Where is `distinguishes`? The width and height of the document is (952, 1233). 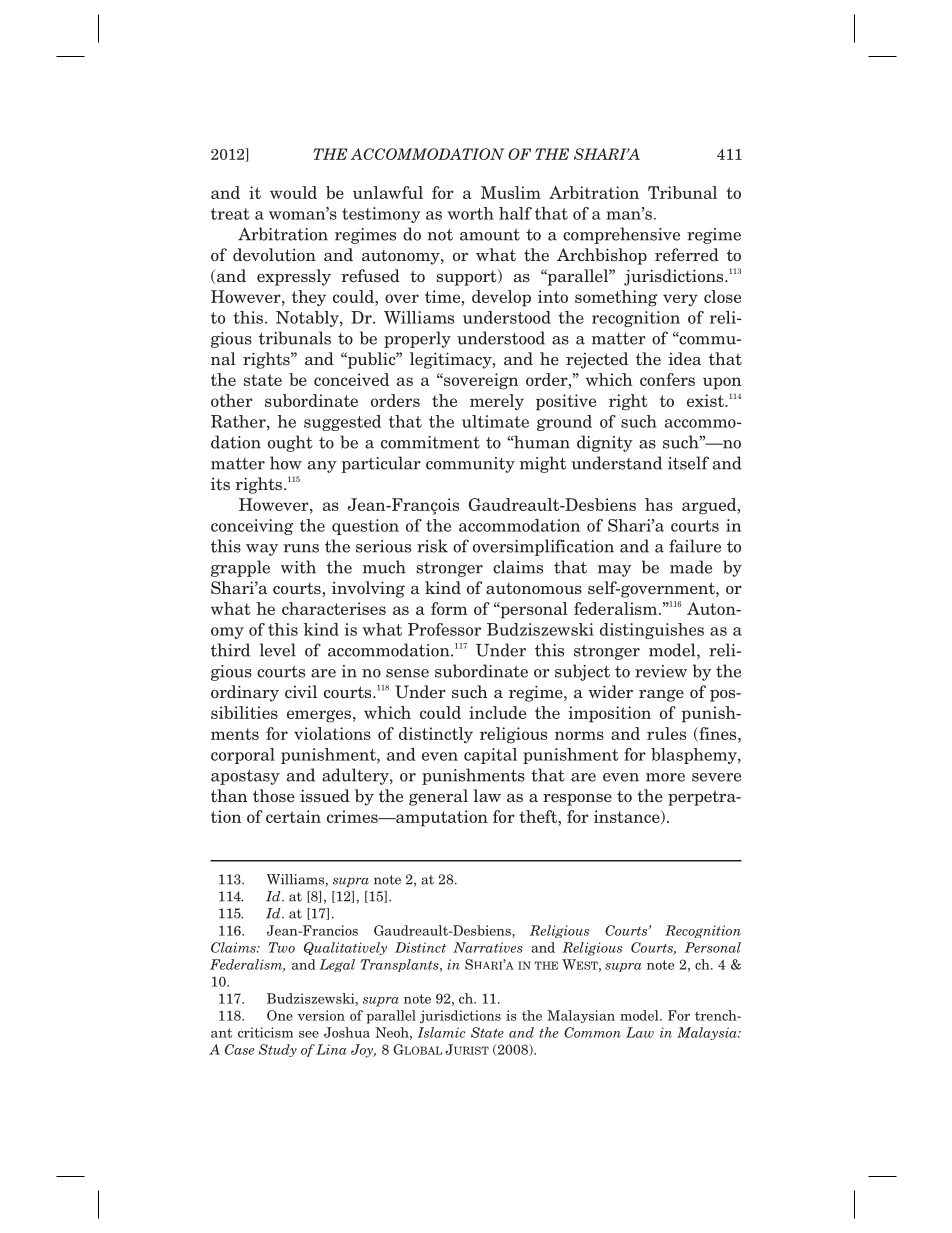
distinguishes is located at coordinates (652, 631).
